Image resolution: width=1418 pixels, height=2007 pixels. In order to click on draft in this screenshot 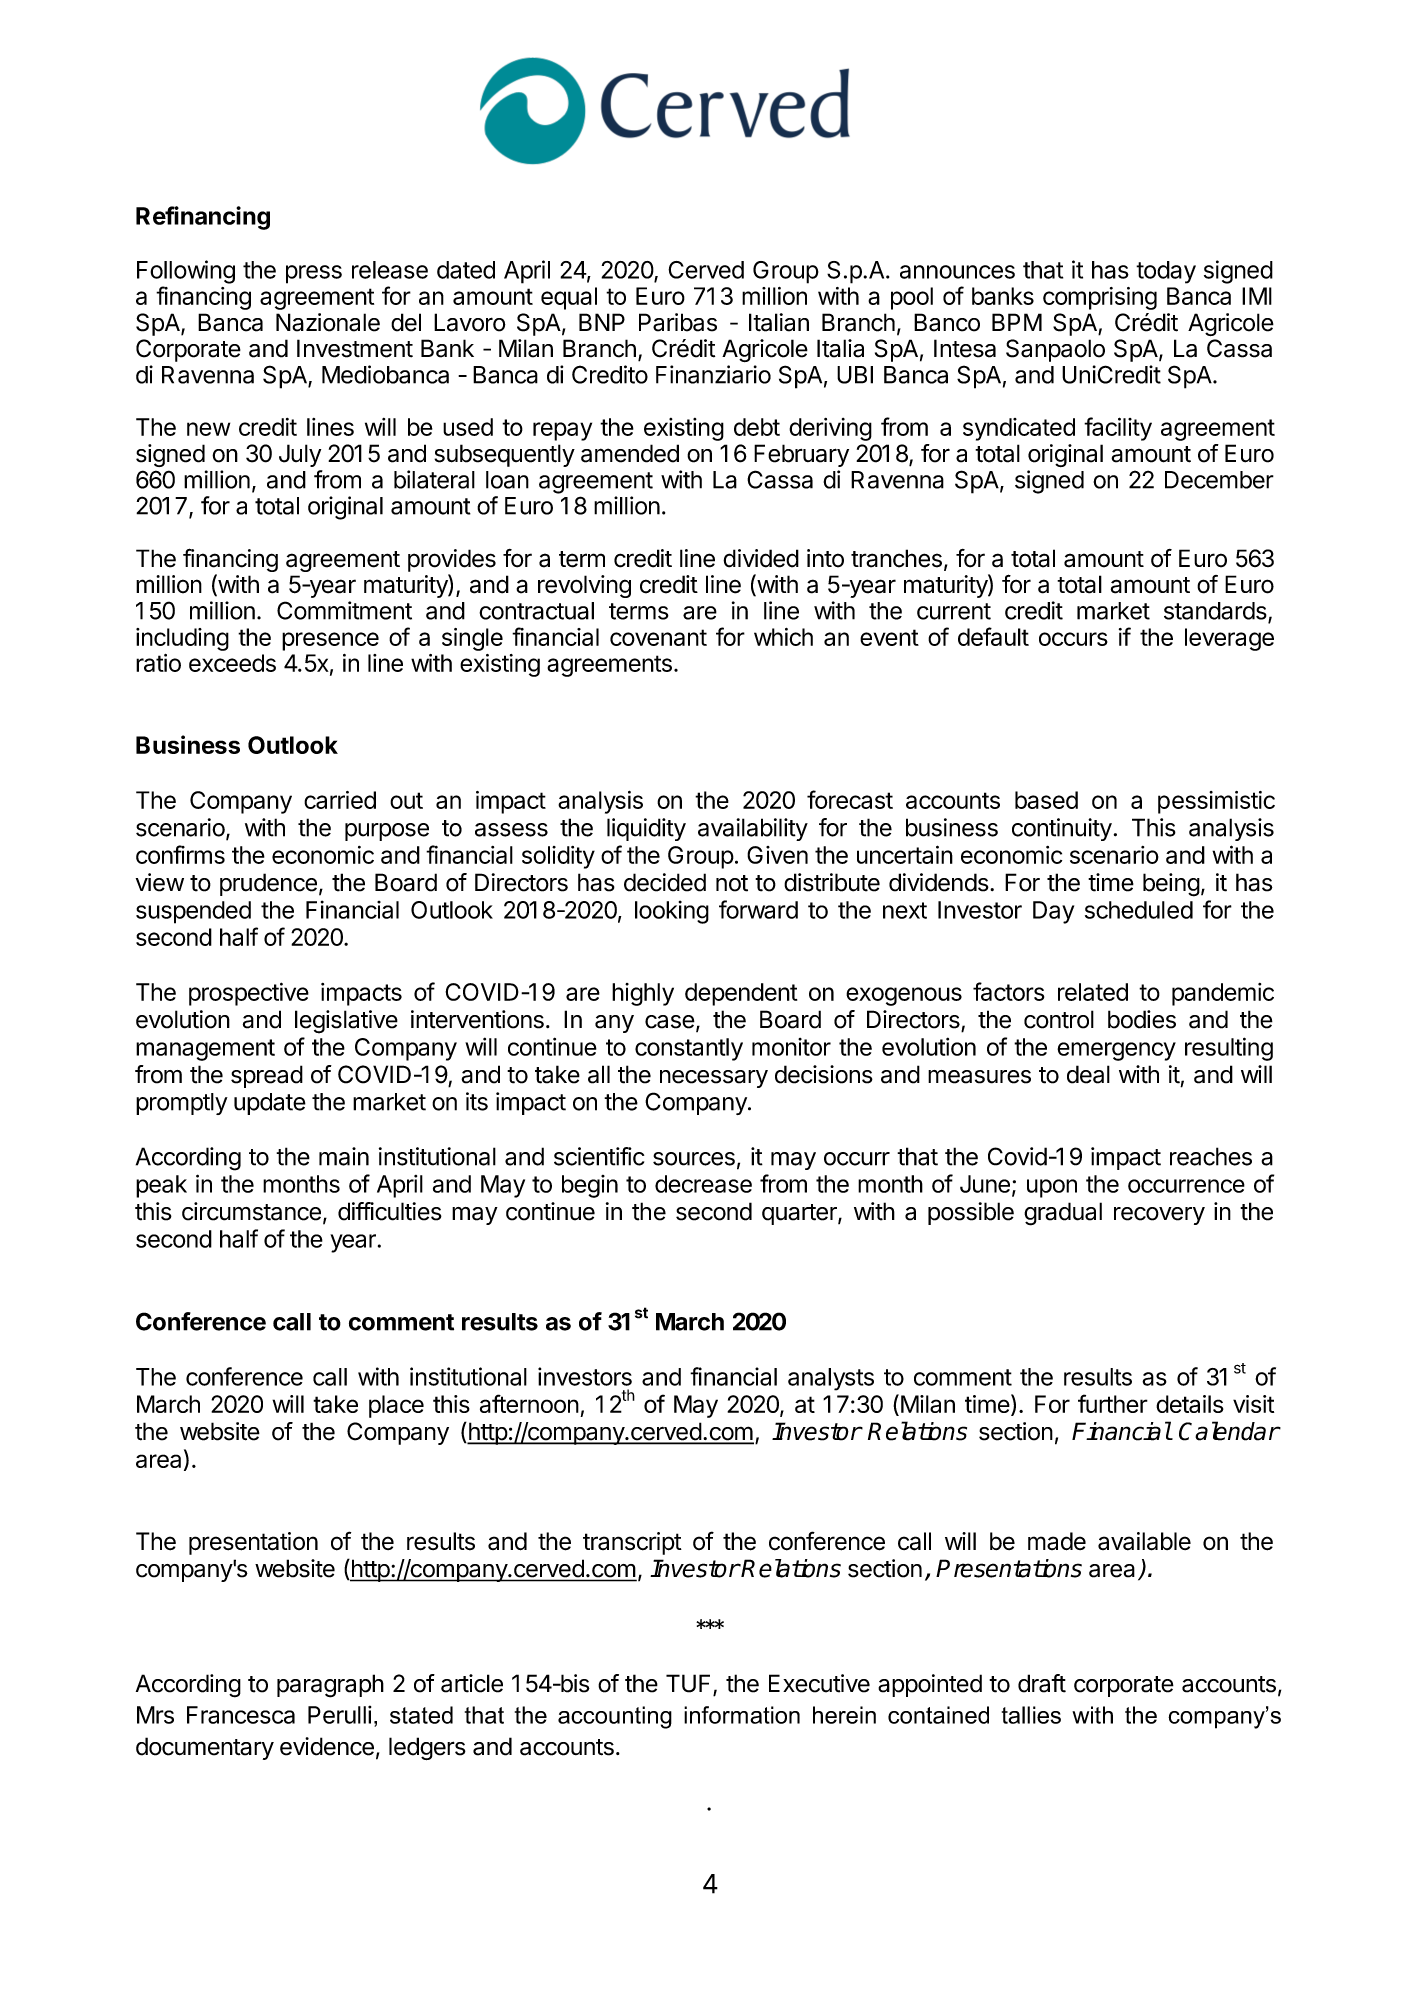, I will do `click(1042, 1683)`.
